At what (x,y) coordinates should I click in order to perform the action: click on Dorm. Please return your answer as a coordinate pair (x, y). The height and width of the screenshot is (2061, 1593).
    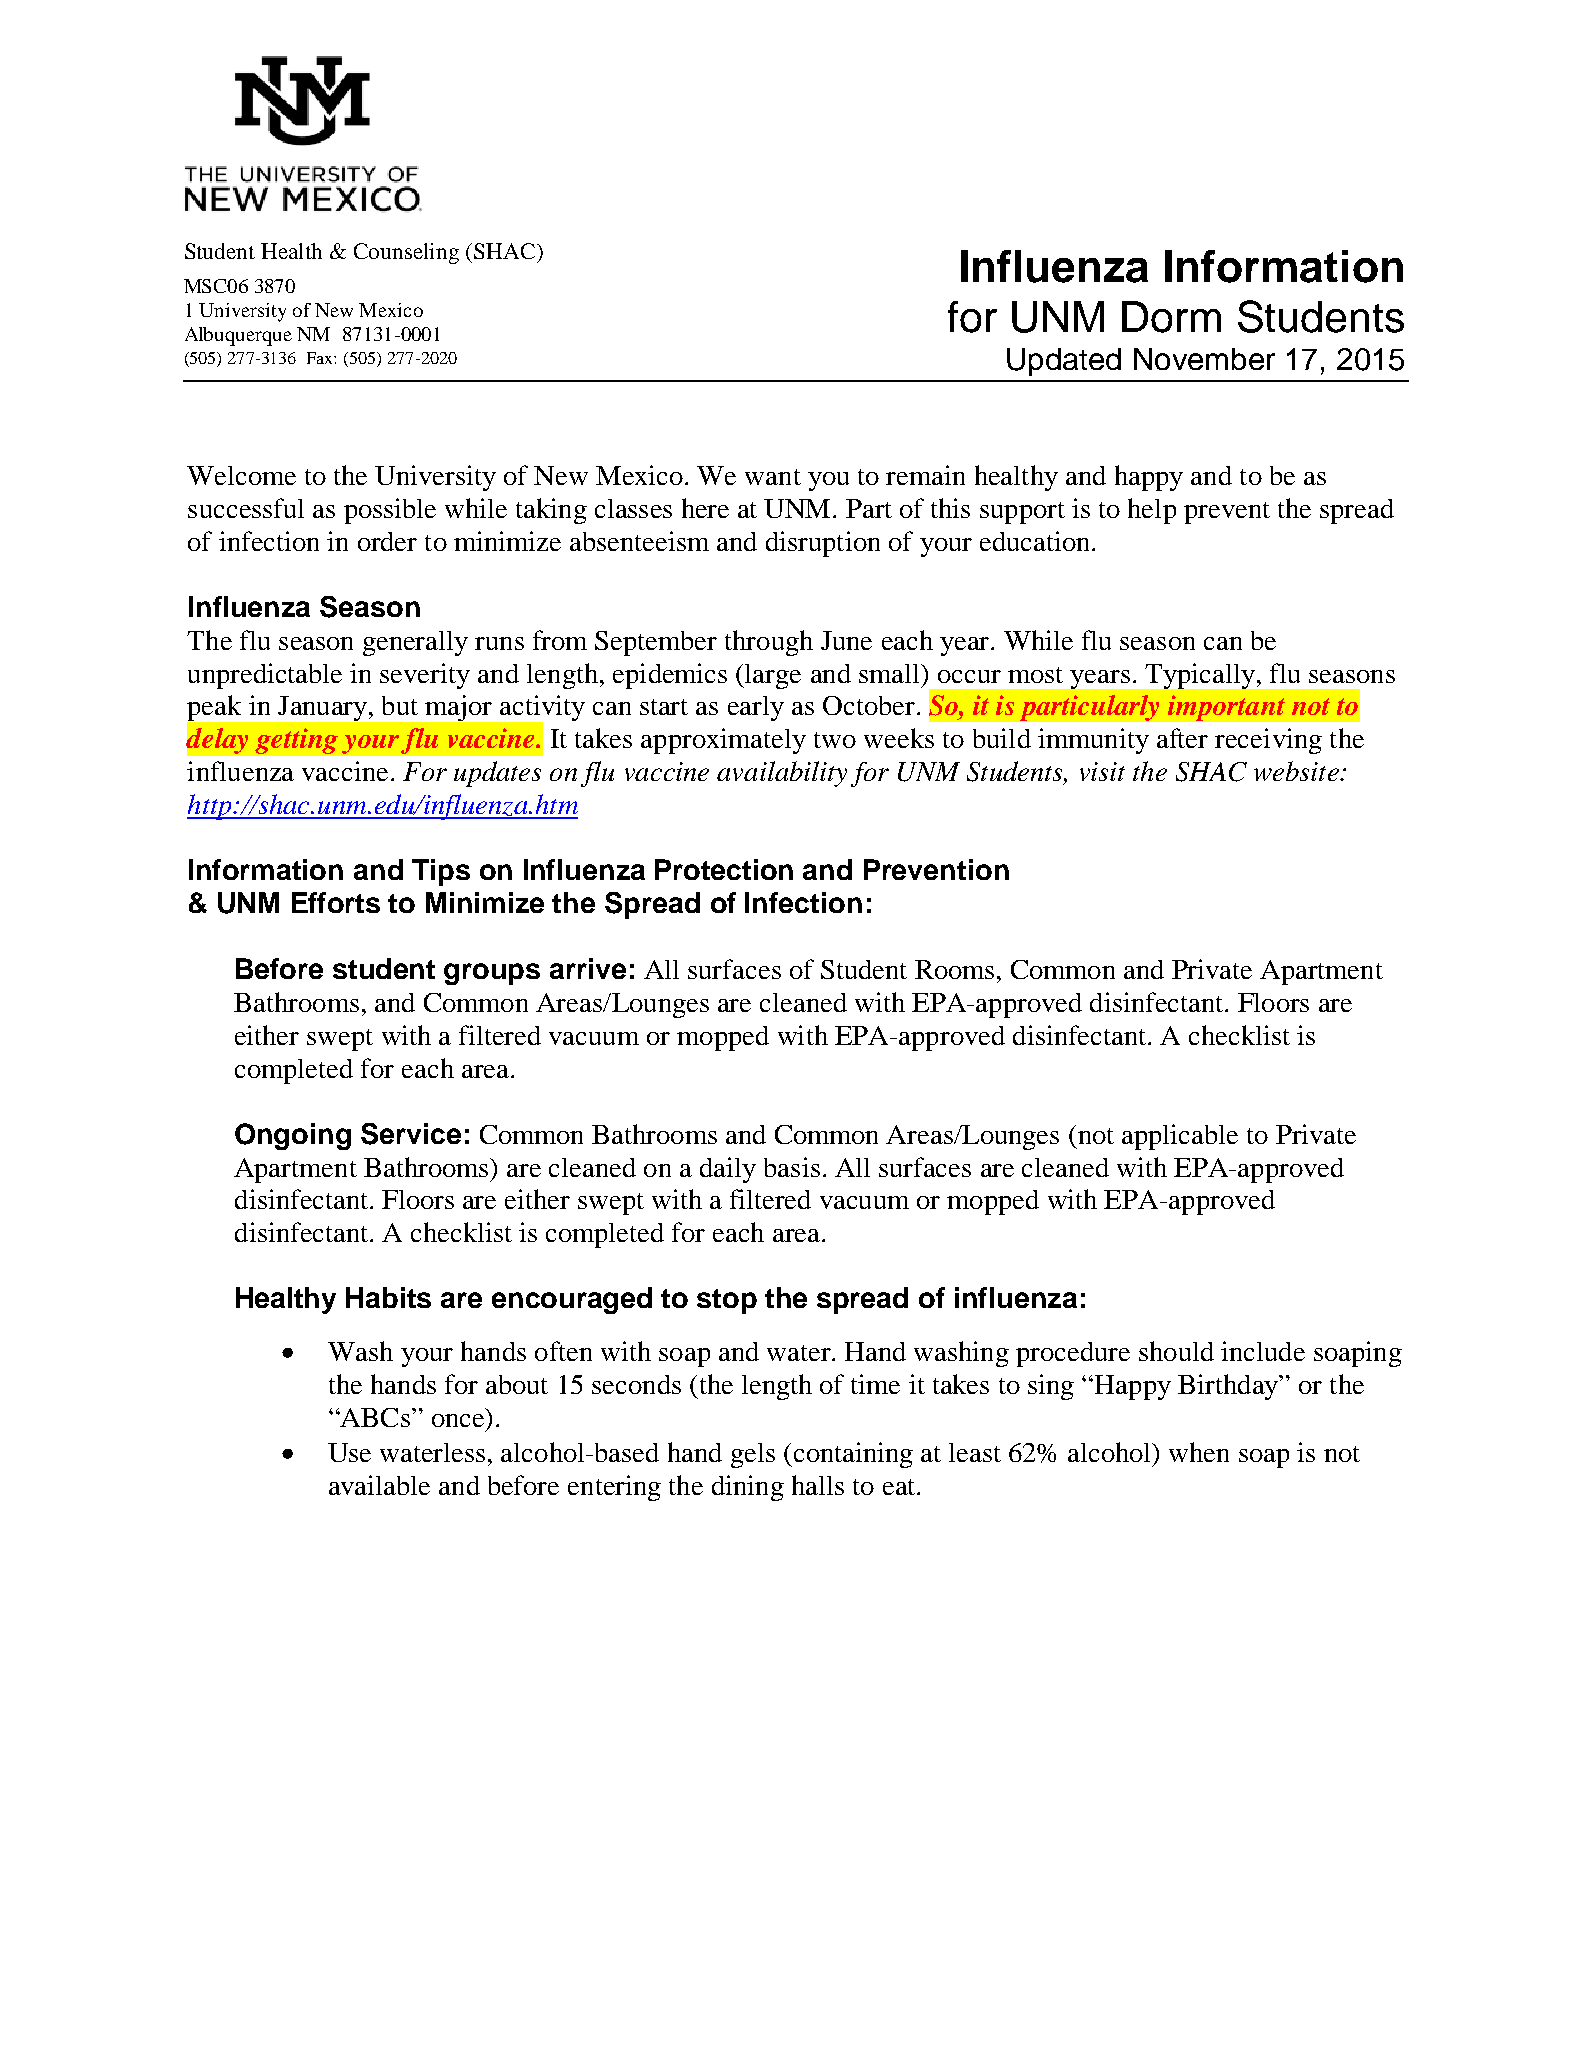
    Looking at the image, I should click on (1171, 317).
